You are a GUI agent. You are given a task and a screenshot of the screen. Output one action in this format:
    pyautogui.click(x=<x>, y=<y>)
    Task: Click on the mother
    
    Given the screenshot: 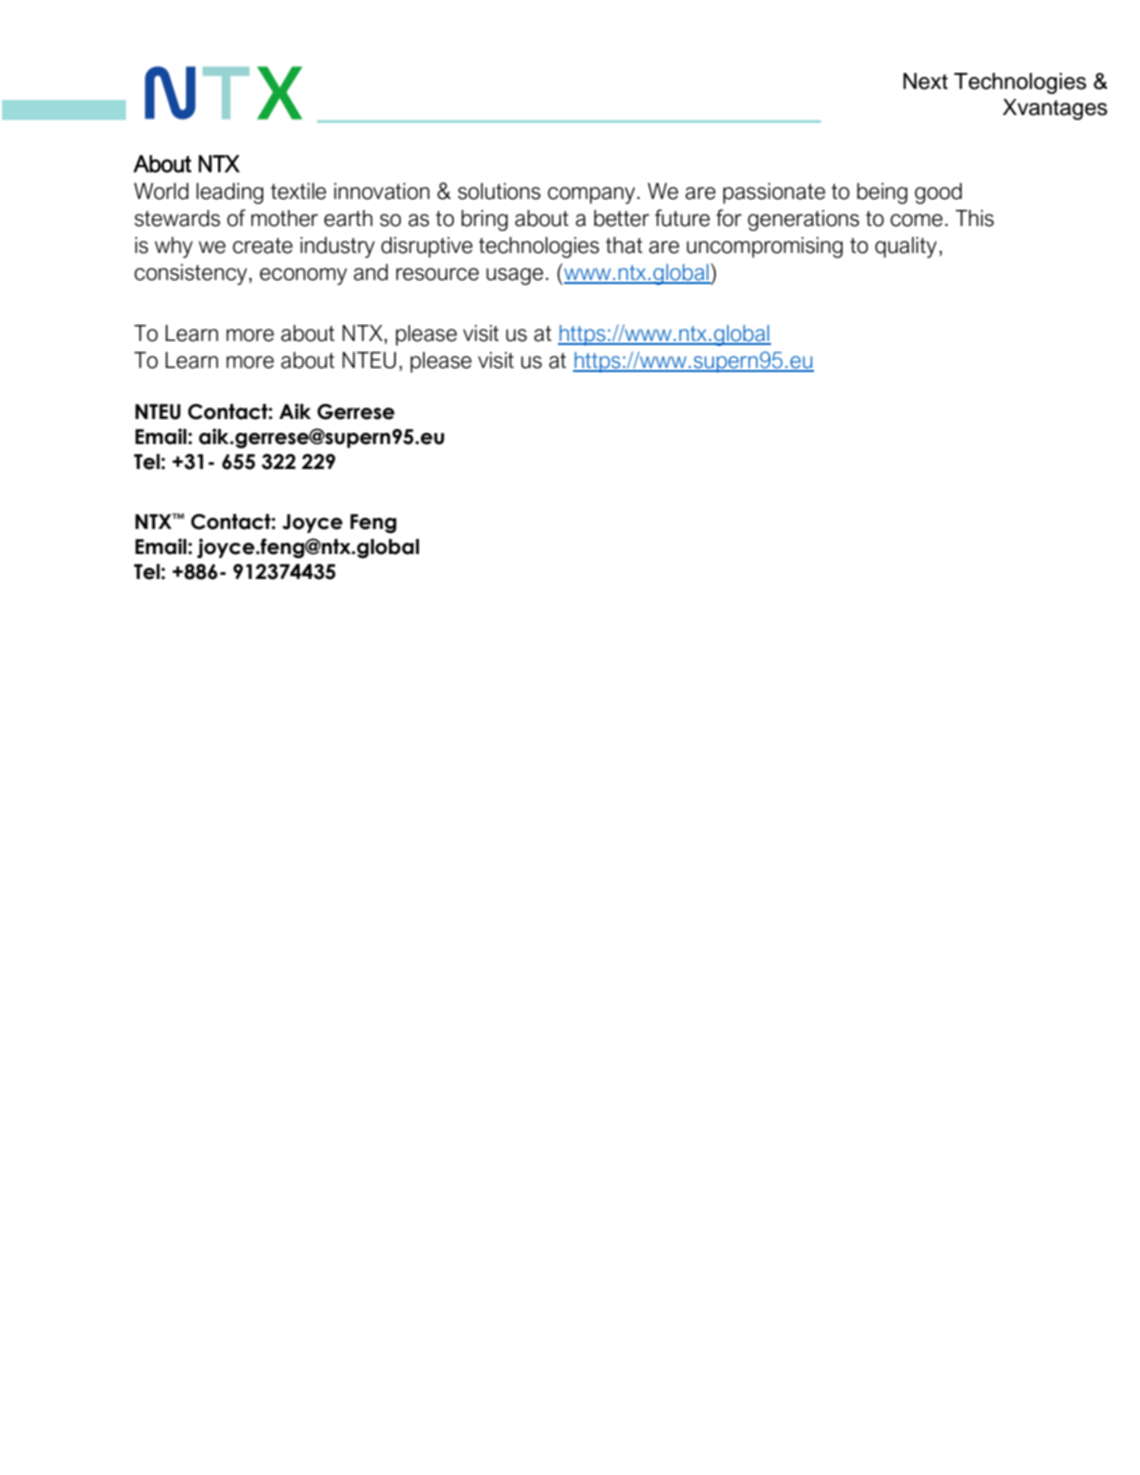 What is the action you would take?
    pyautogui.click(x=284, y=218)
